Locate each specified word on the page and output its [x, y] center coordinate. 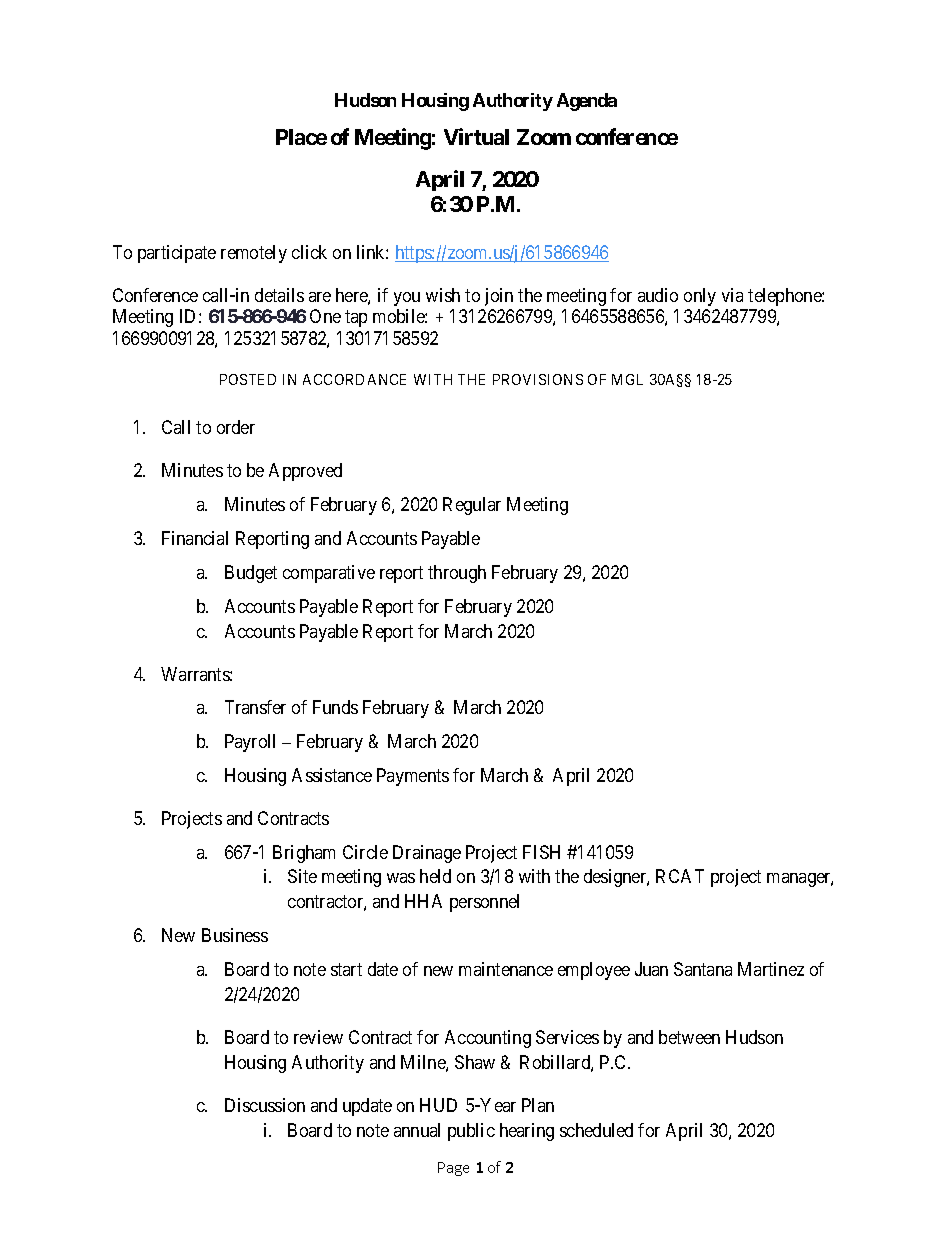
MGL [627, 379]
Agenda [587, 102]
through [457, 574]
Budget [251, 574]
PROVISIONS [538, 379]
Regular [472, 506]
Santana [703, 969]
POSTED [248, 379]
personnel [484, 903]
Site [302, 876]
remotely [254, 254]
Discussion [265, 1105]
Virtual [476, 136]
